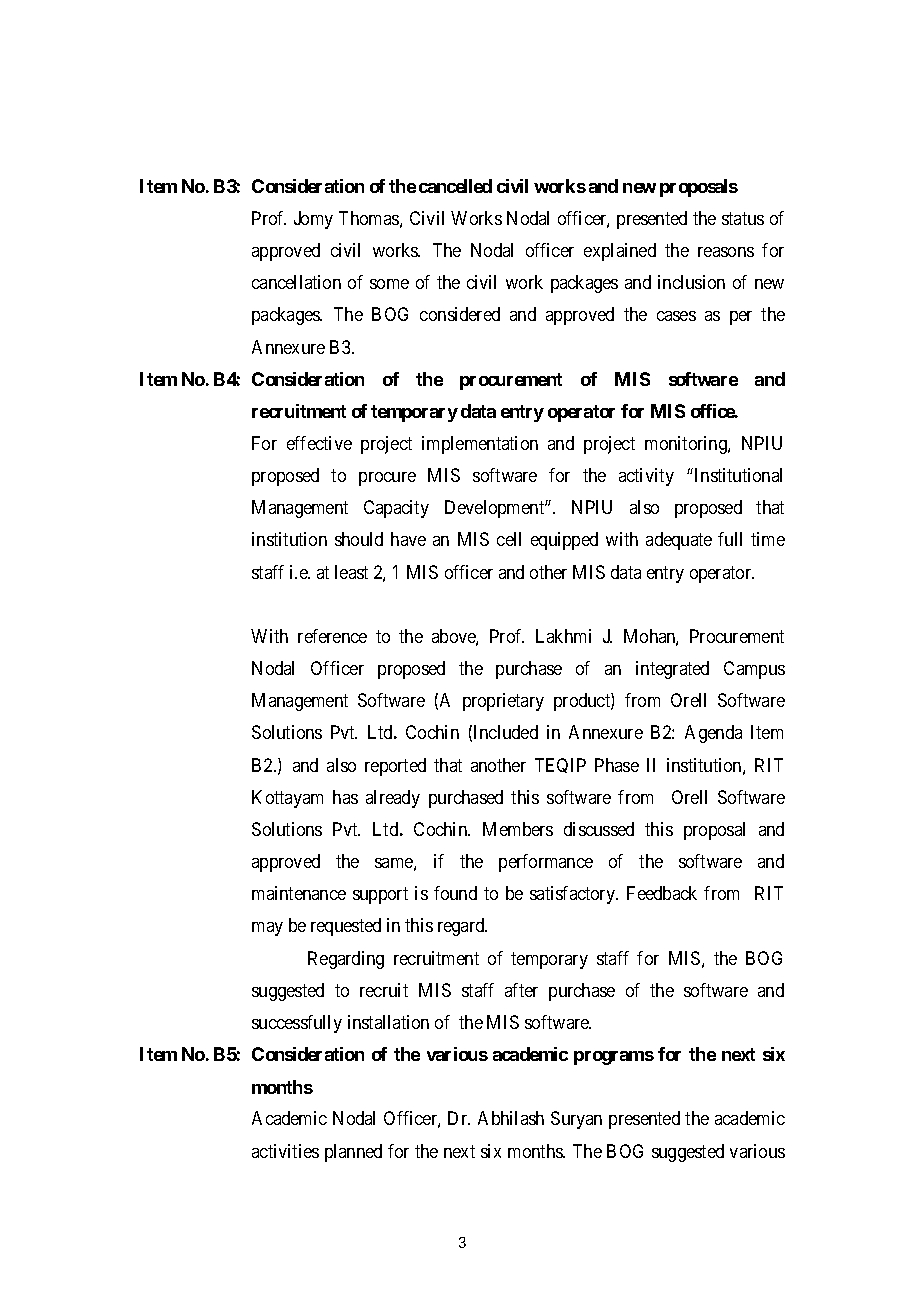 This screenshot has height=1308, width=924. Describe the element at coordinates (726, 252) in the screenshot. I see `reasons` at that location.
